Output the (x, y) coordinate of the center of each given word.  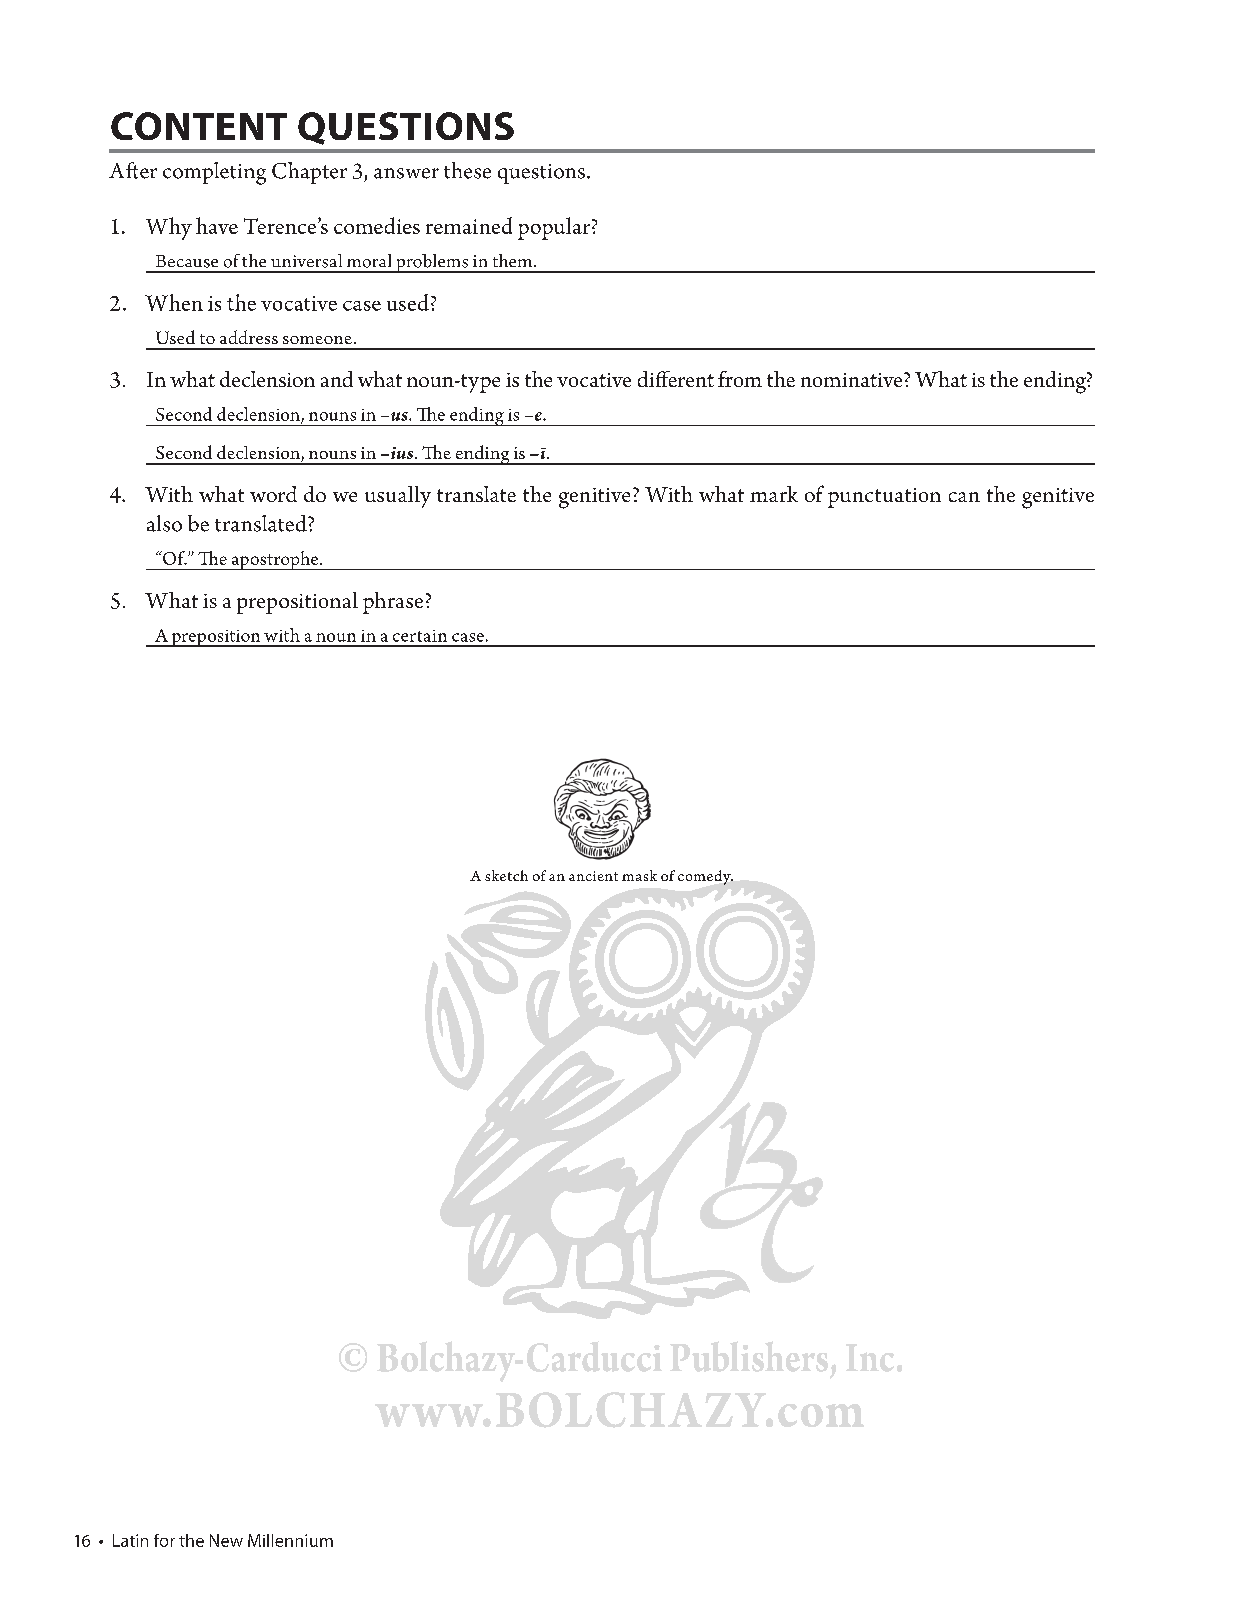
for (164, 1540)
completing (214, 173)
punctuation (884, 498)
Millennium (290, 1540)
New (226, 1540)
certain (420, 636)
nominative (853, 380)
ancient (593, 876)
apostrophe (275, 560)
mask (639, 875)
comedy (705, 877)
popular (555, 228)
